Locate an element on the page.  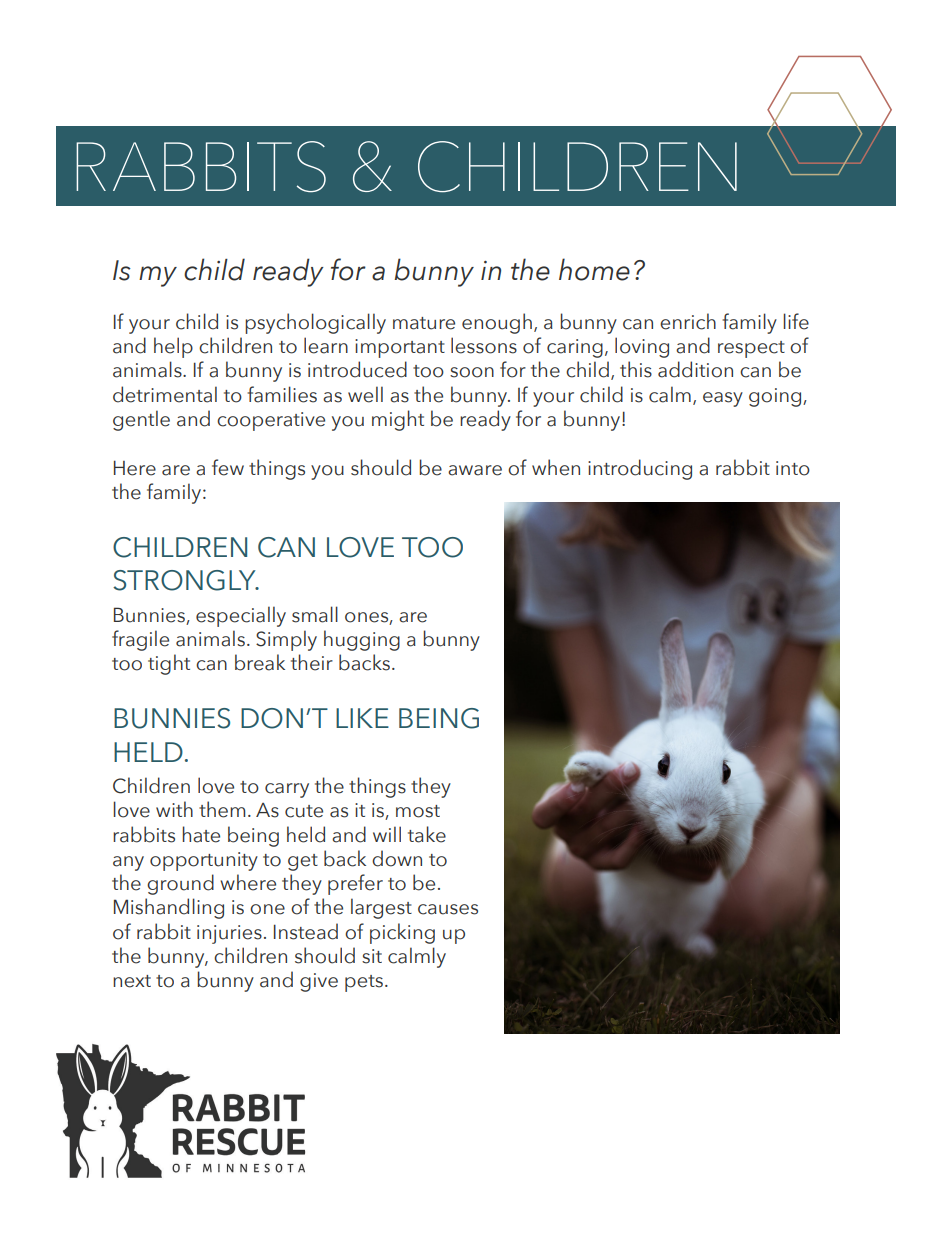
take is located at coordinates (427, 834).
